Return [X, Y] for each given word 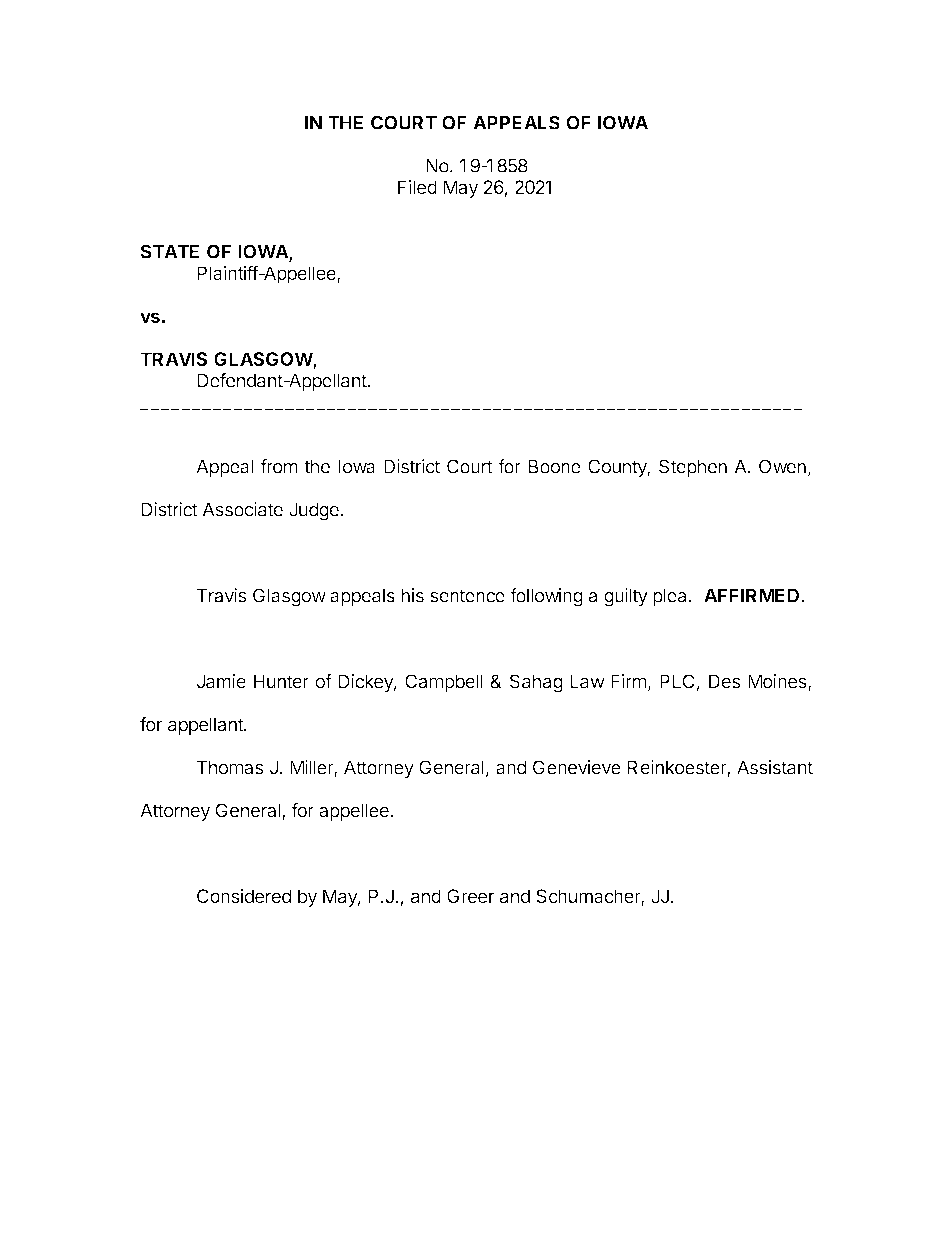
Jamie [221, 681]
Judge [314, 511]
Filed [417, 187]
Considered [244, 896]
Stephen [693, 468]
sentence [467, 596]
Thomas [230, 767]
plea [669, 597]
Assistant [775, 767]
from [279, 466]
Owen [782, 466]
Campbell [444, 683]
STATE [170, 251]
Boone [555, 466]
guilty [626, 597]
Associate [242, 509]
